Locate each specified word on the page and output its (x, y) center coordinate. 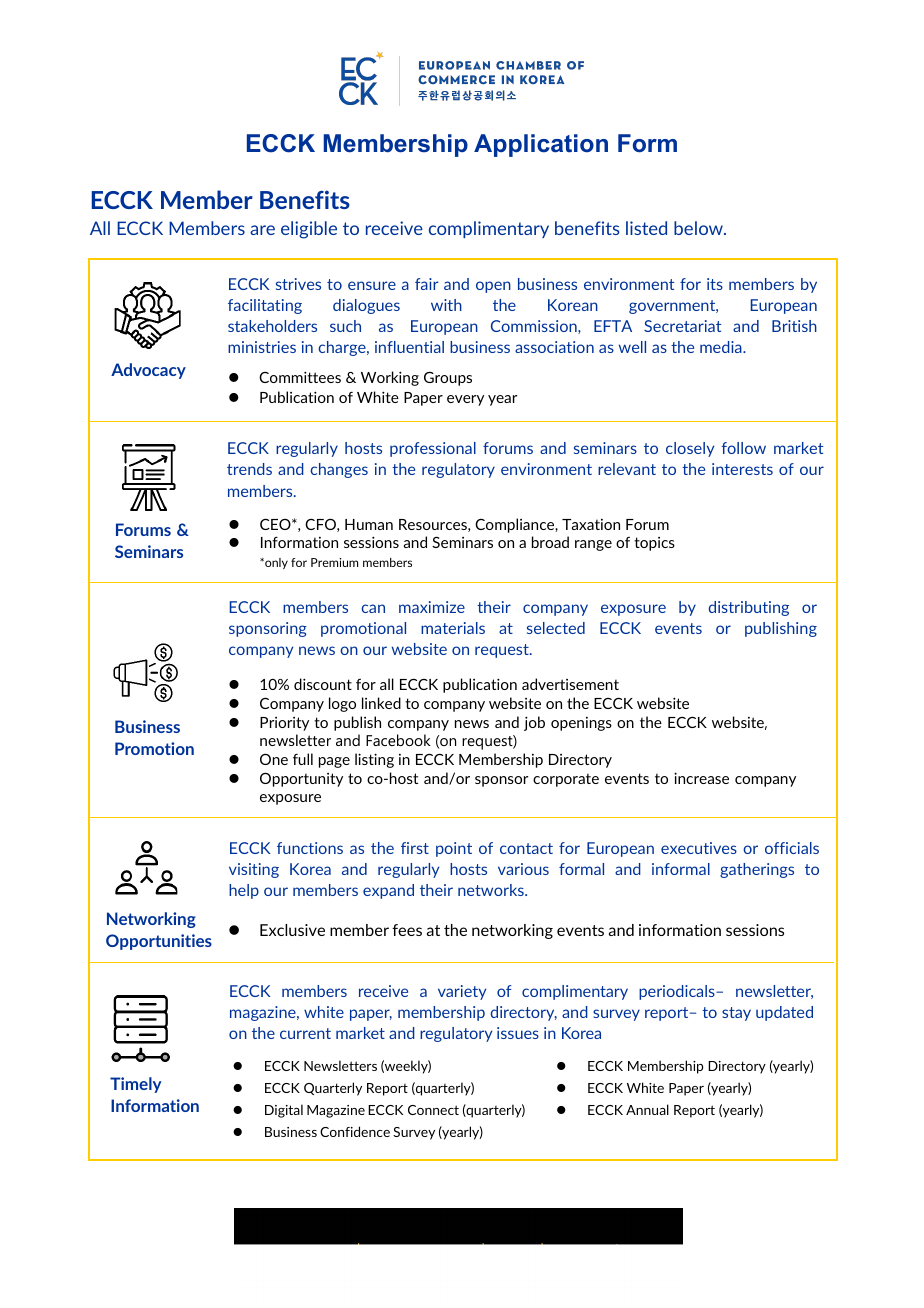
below (699, 228)
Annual (647, 1109)
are (262, 230)
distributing (749, 608)
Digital (284, 1111)
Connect (433, 1110)
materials (453, 628)
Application (541, 145)
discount (323, 684)
